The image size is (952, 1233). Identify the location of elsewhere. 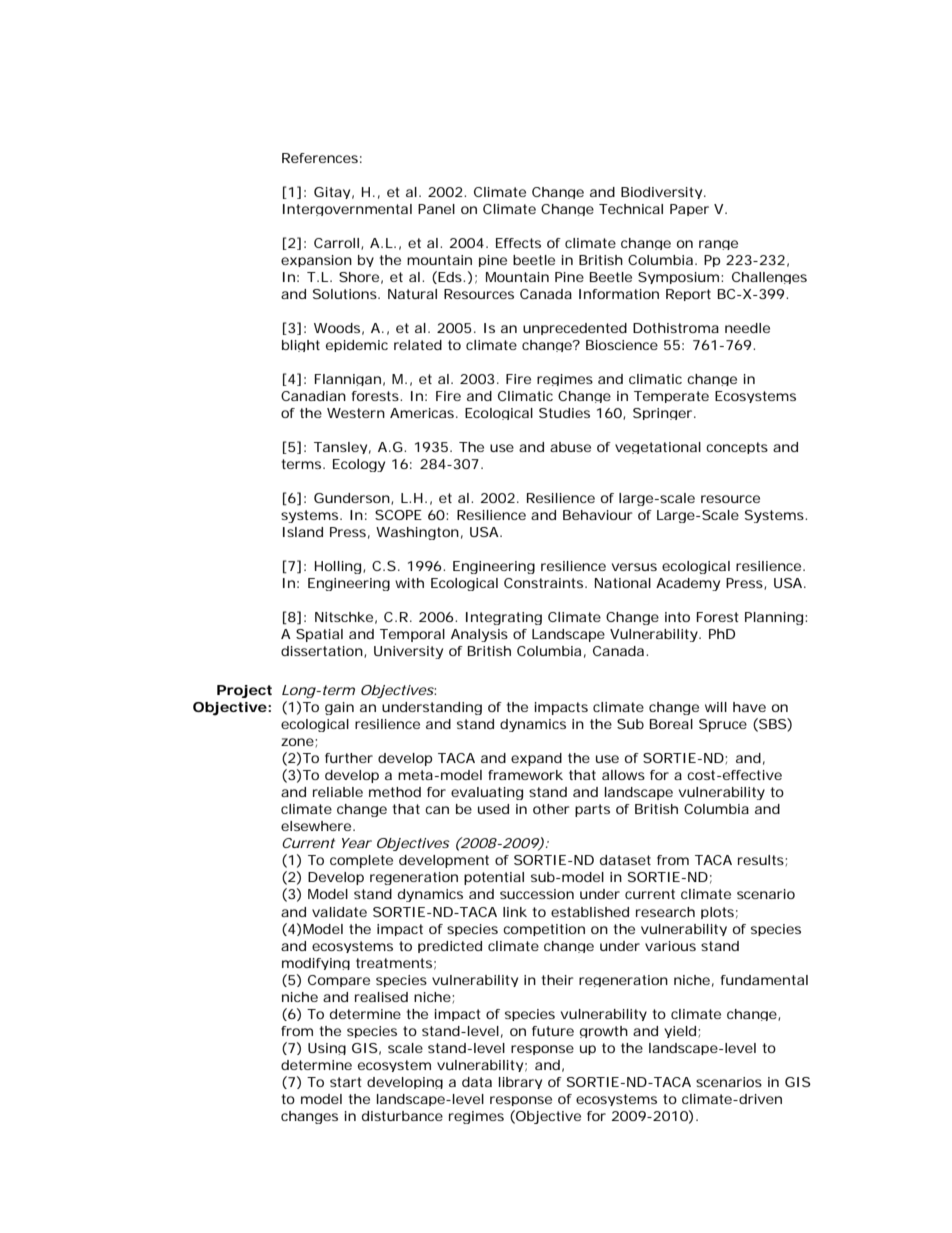
(317, 826).
